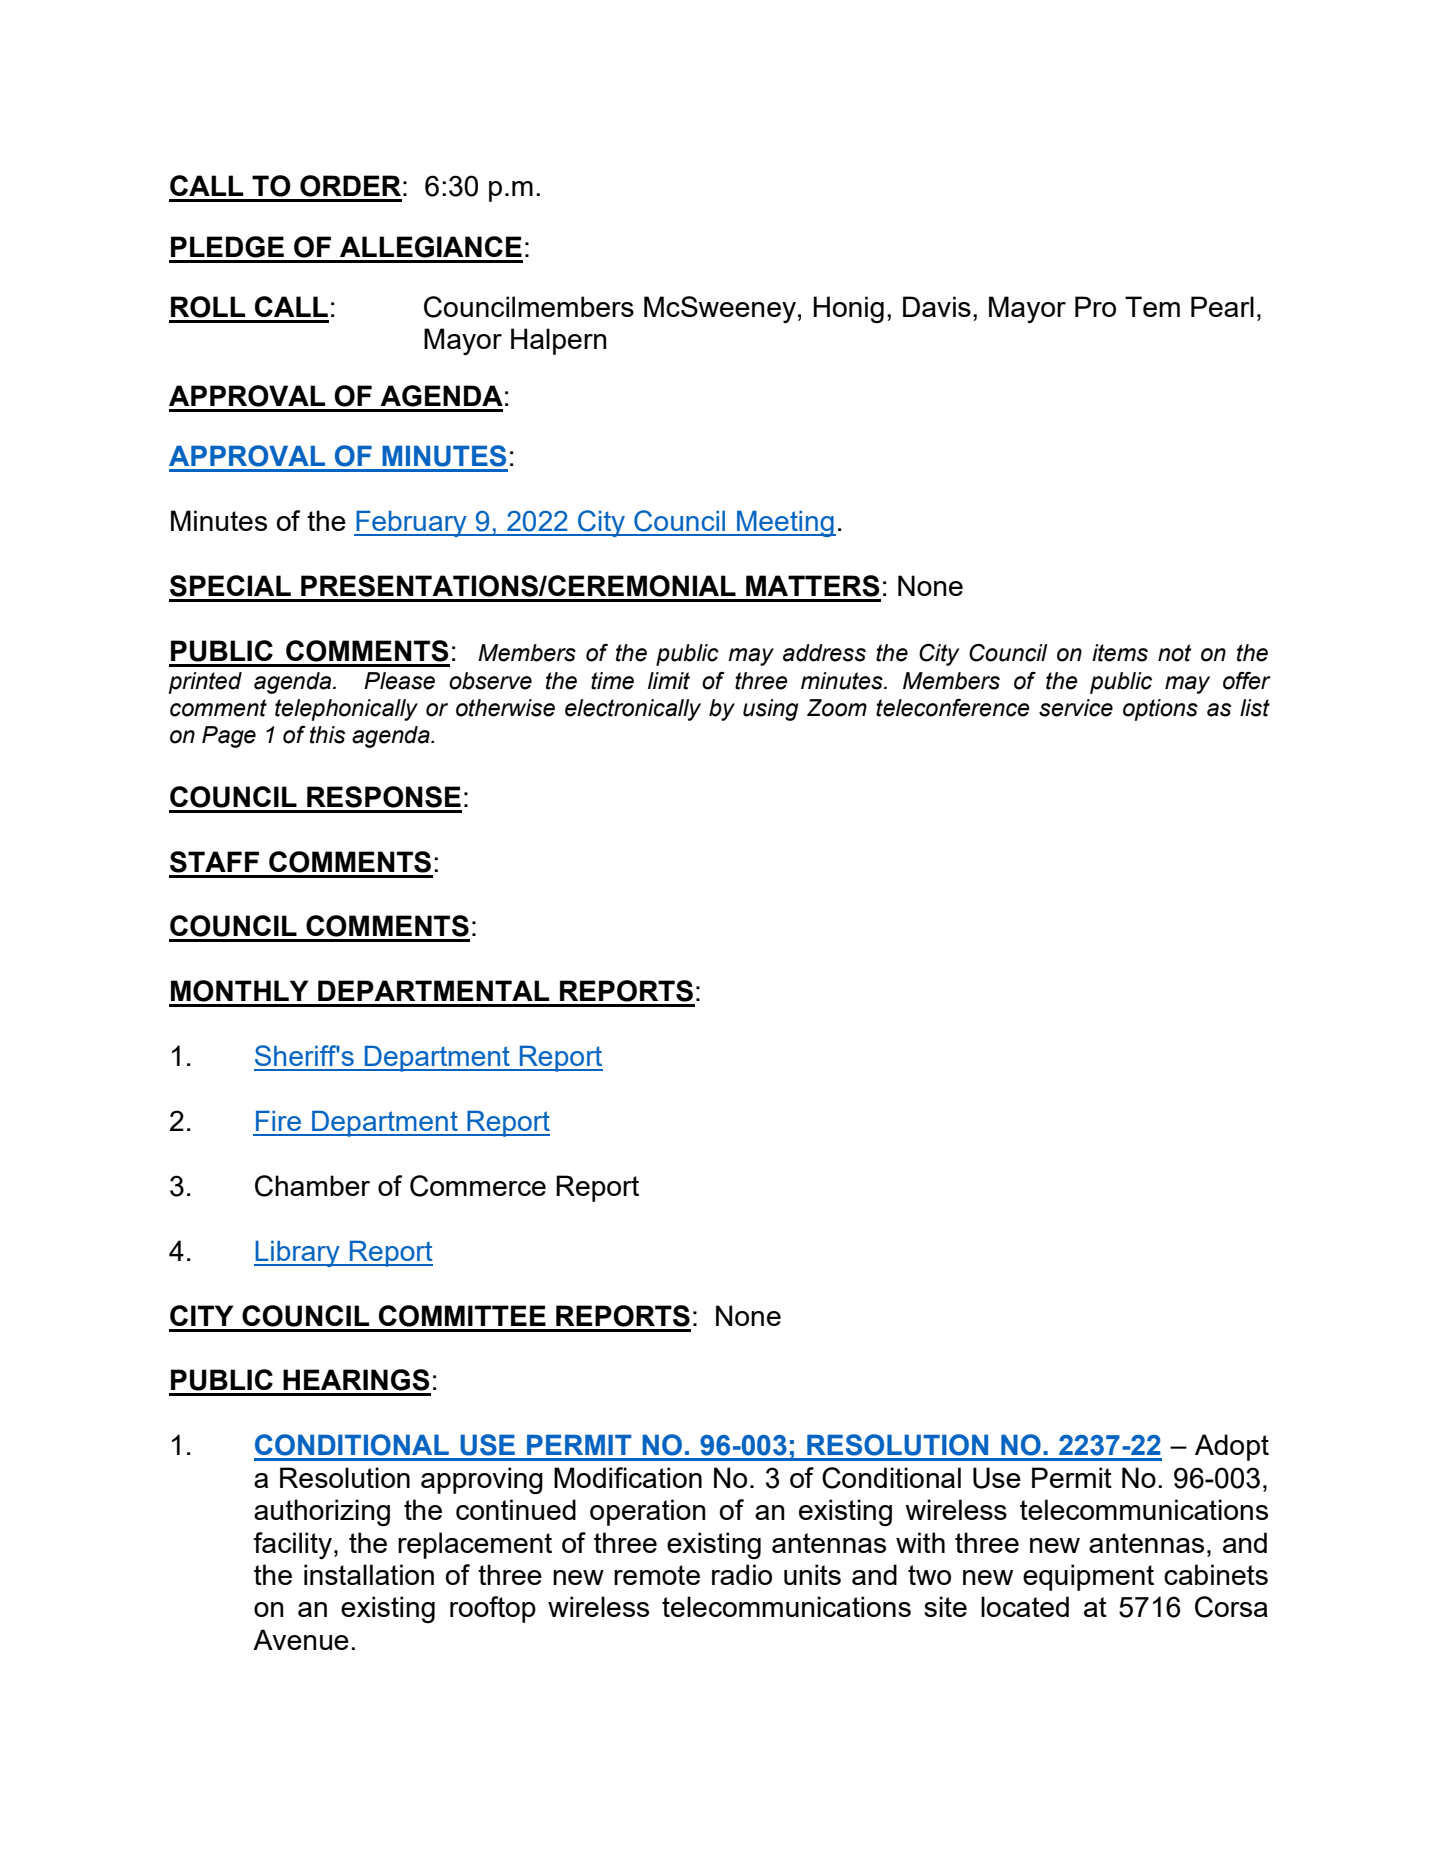  What do you see at coordinates (462, 1316) in the document?
I see `COMMITTEE` at bounding box center [462, 1316].
